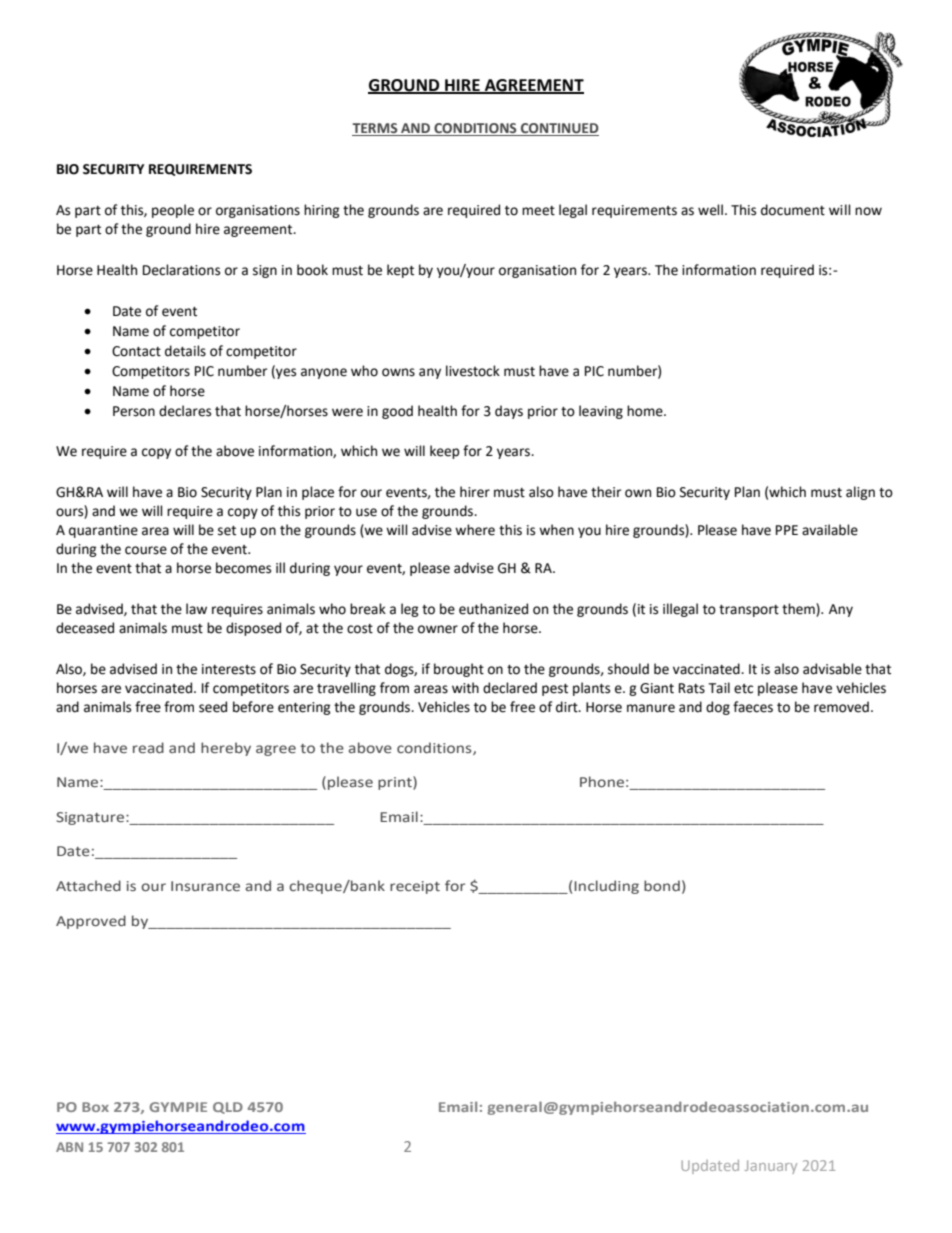 The height and width of the screenshot is (1233, 952). Describe the element at coordinates (173, 211) in the screenshot. I see `people` at that location.
